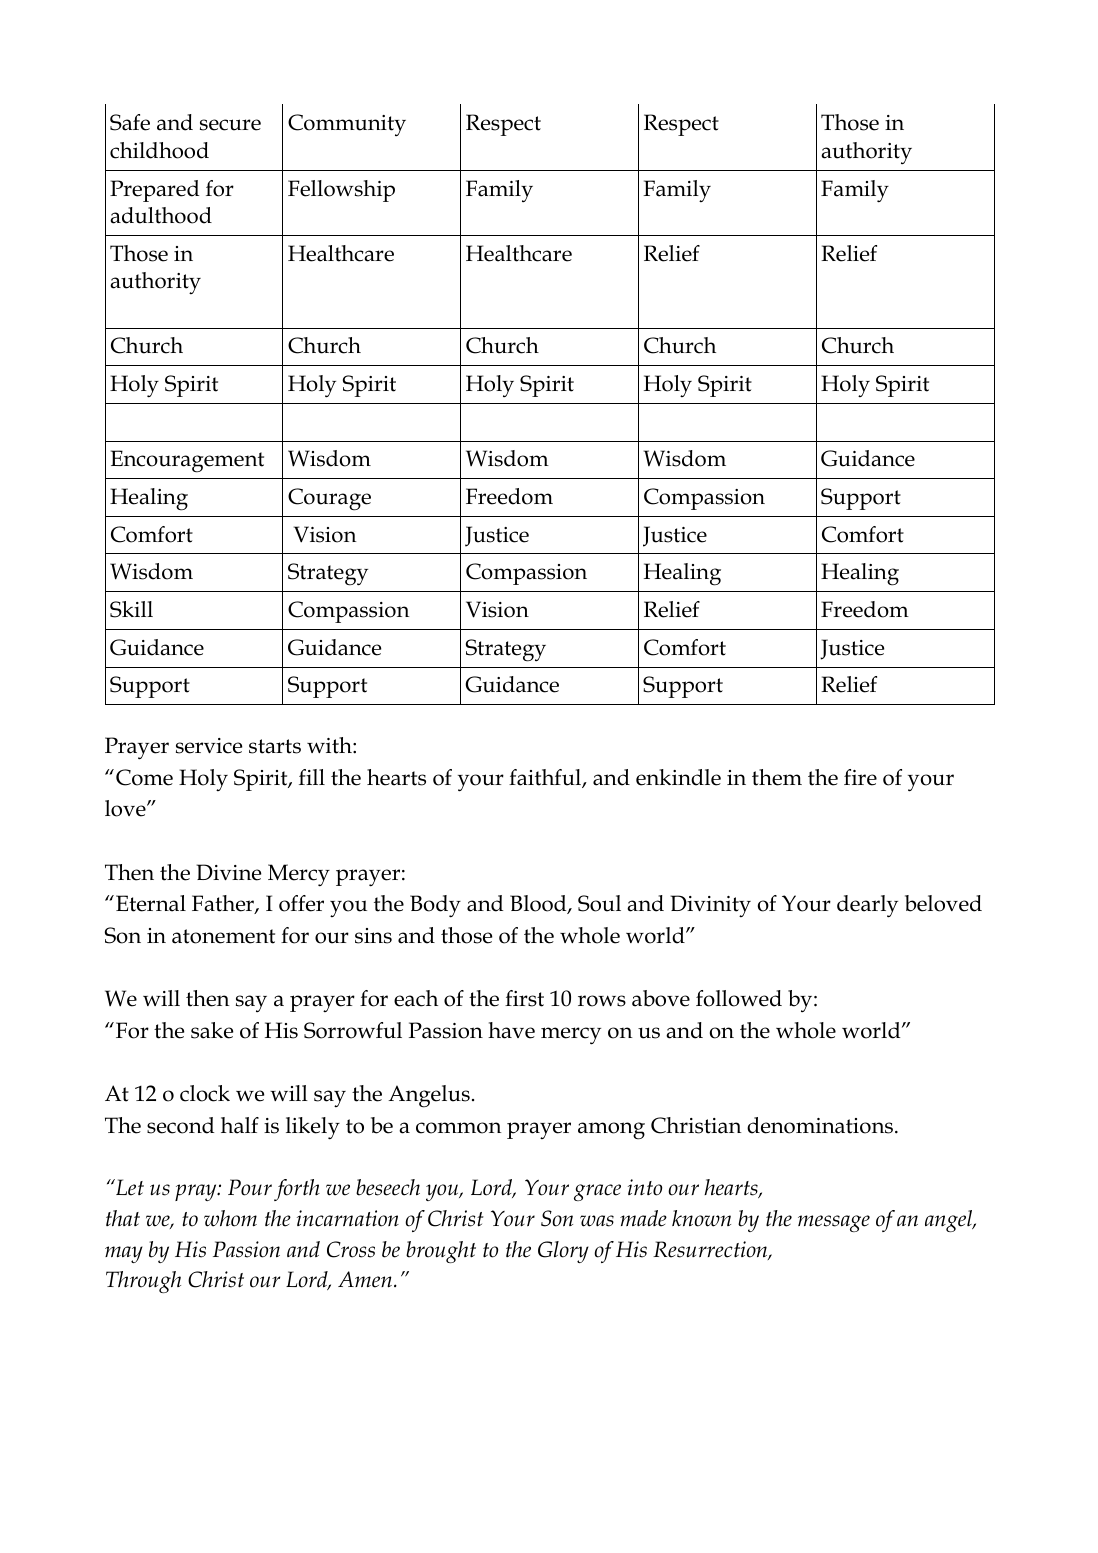  Describe the element at coordinates (546, 778) in the screenshot. I see `faithful` at that location.
